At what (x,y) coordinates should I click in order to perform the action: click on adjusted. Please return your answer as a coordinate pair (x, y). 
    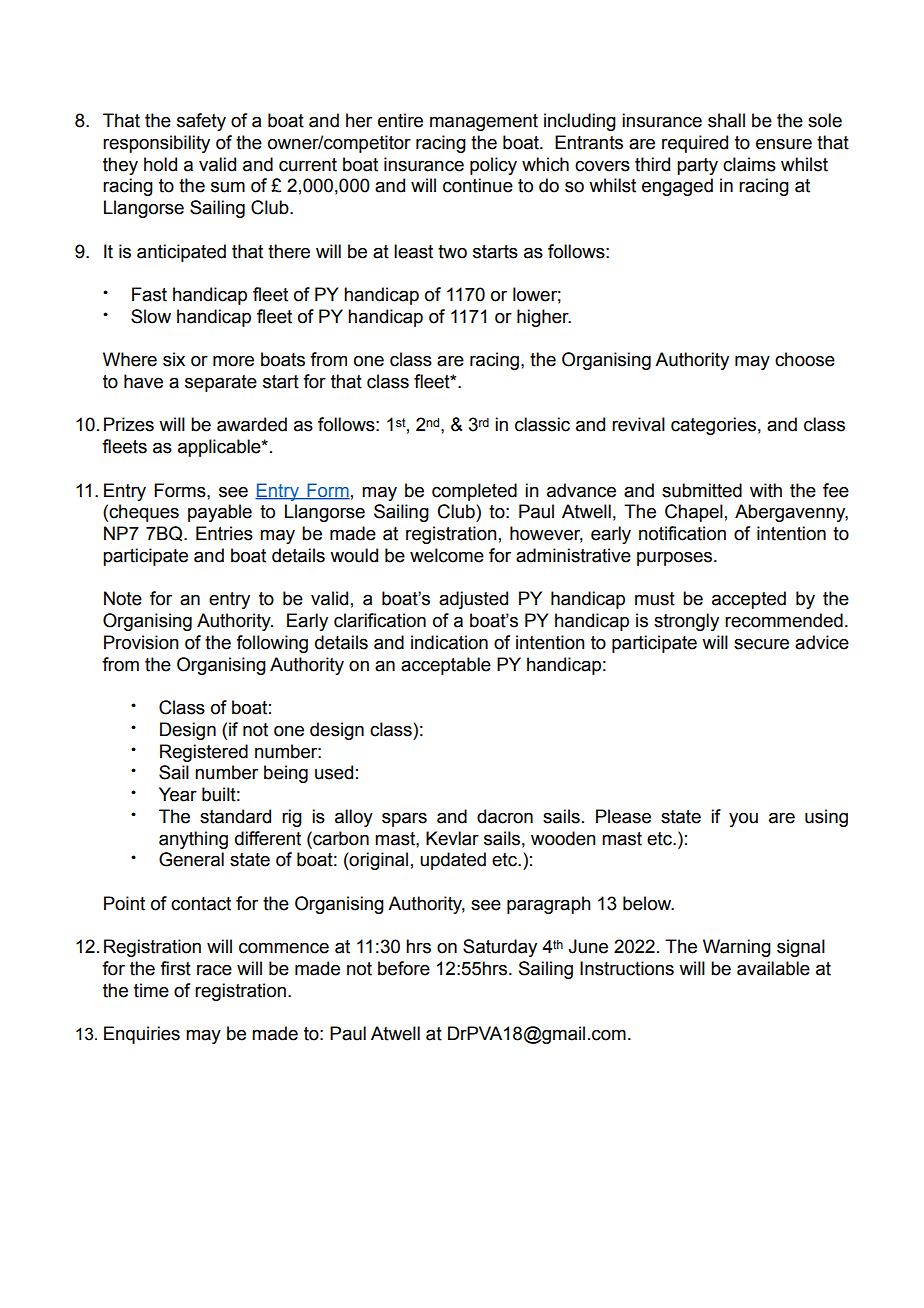
    Looking at the image, I should click on (473, 600).
